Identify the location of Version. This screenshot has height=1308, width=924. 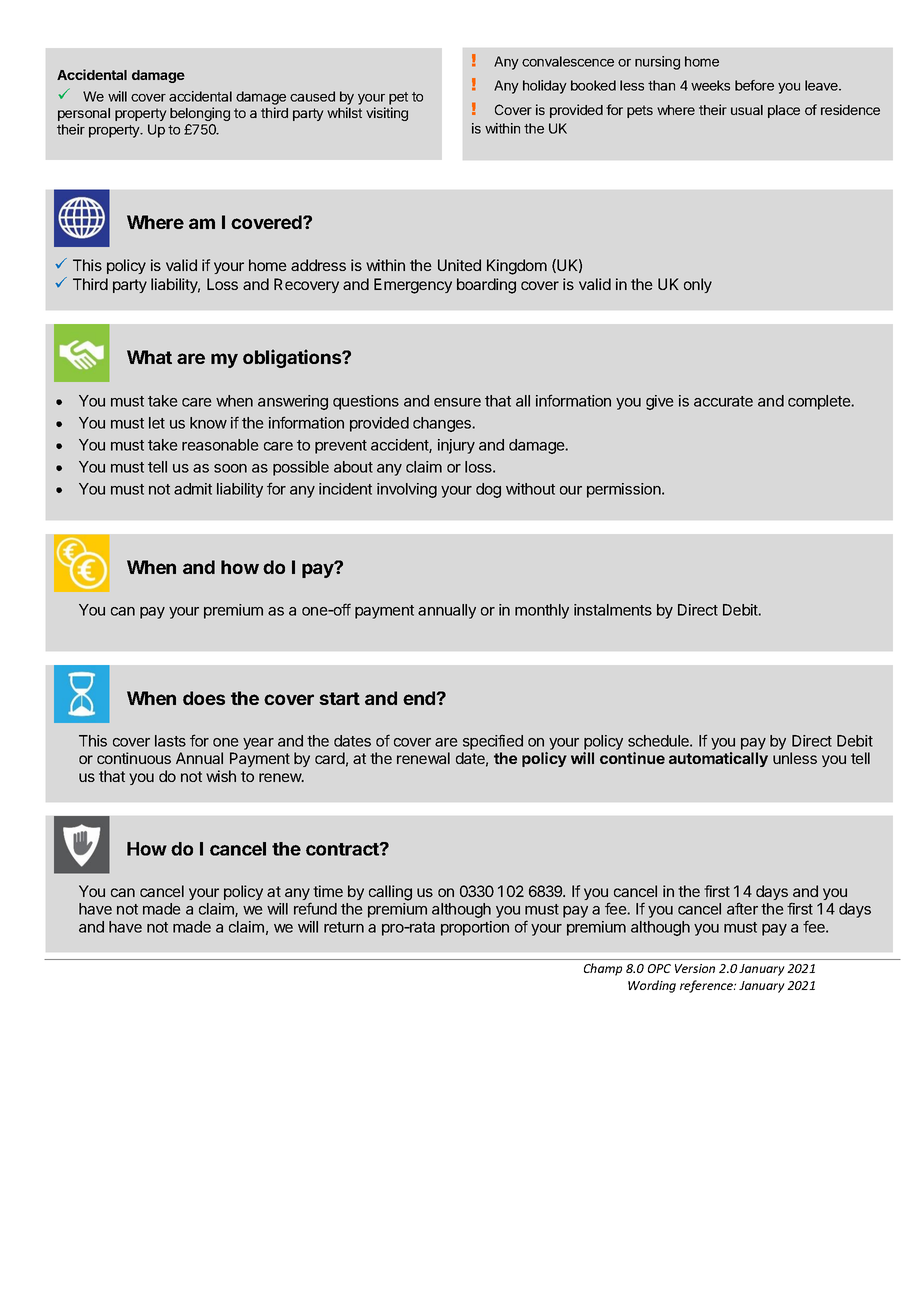
(695, 968).
